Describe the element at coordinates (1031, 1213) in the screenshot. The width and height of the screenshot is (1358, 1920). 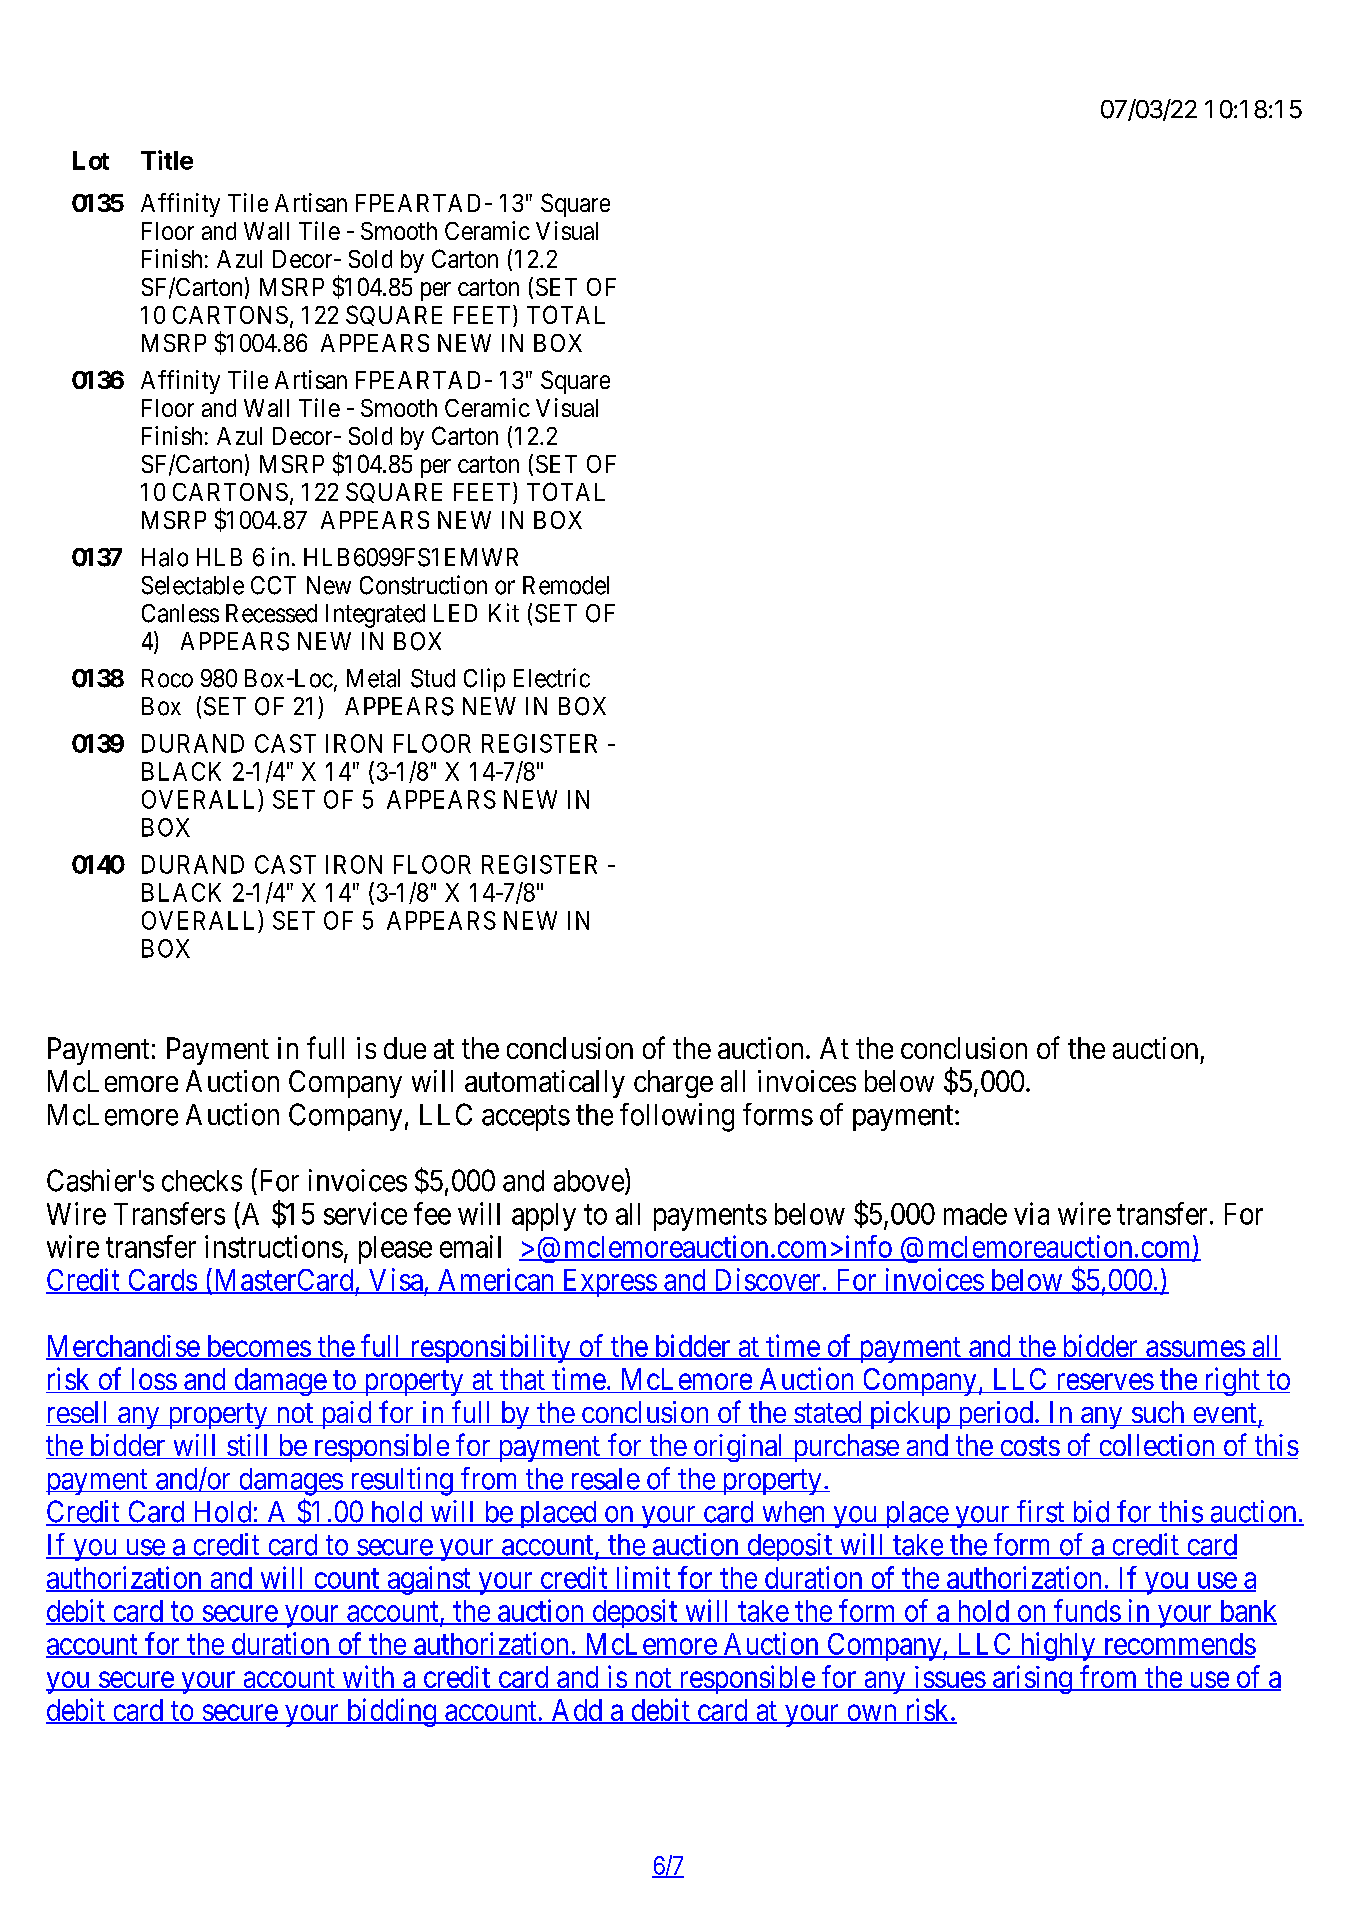
I see `via` at that location.
